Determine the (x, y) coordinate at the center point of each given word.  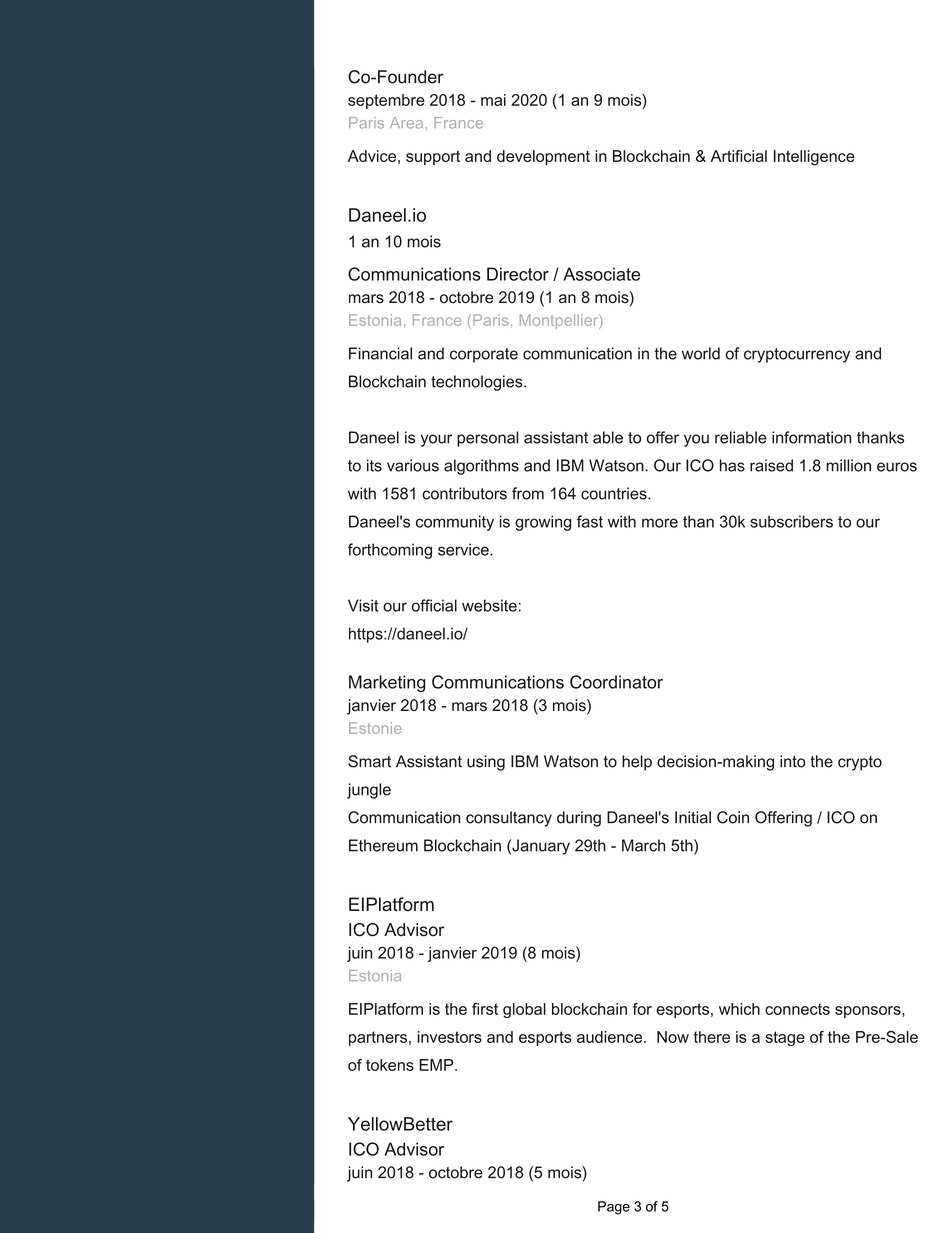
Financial (380, 353)
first (485, 1009)
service (464, 549)
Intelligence (814, 158)
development (543, 157)
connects (797, 1009)
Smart (369, 761)
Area (406, 123)
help (637, 763)
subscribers (791, 521)
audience (611, 1037)
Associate (601, 274)
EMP (437, 1065)
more (660, 523)
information (811, 437)
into (793, 761)
